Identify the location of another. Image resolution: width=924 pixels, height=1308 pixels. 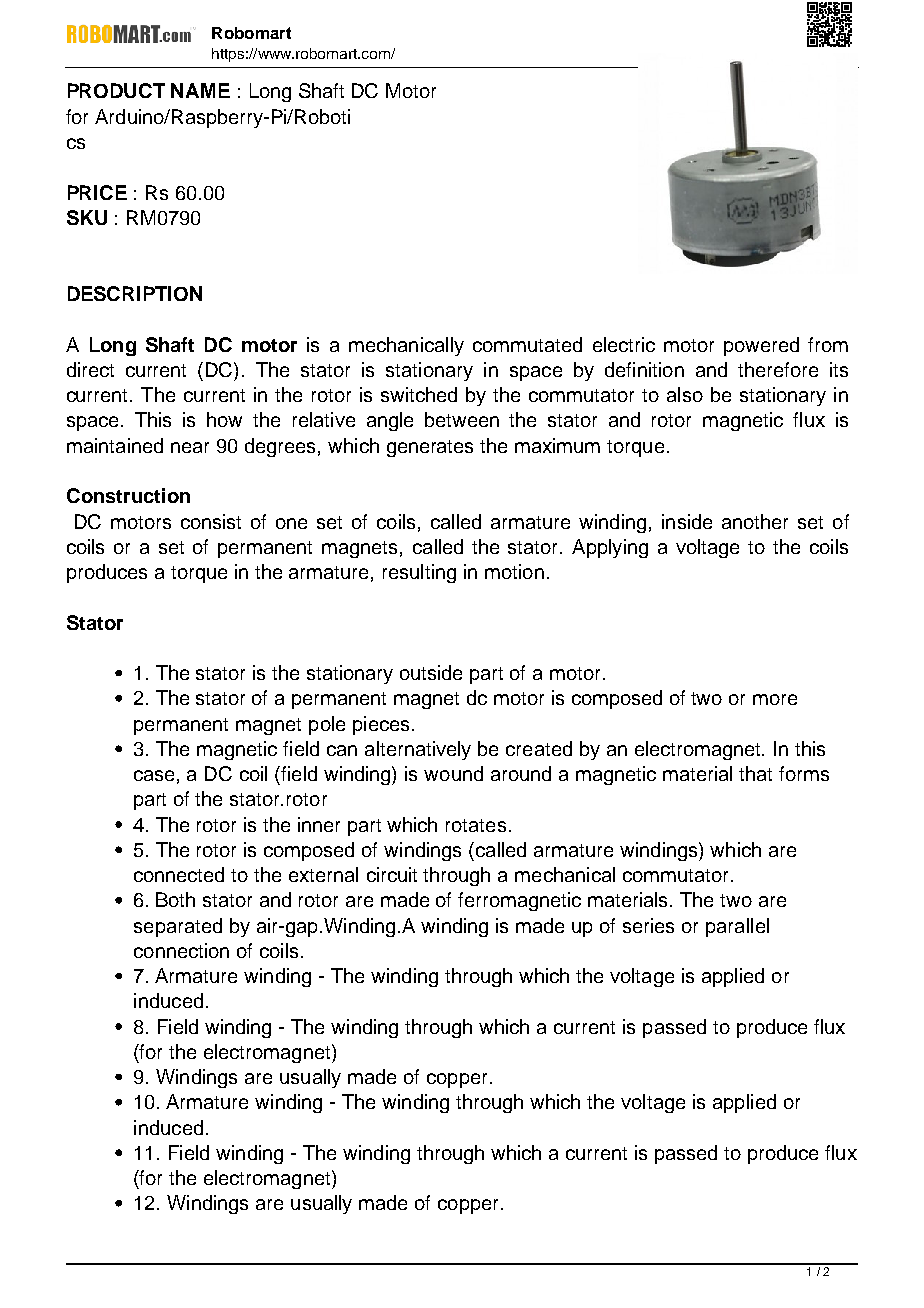
(755, 521).
